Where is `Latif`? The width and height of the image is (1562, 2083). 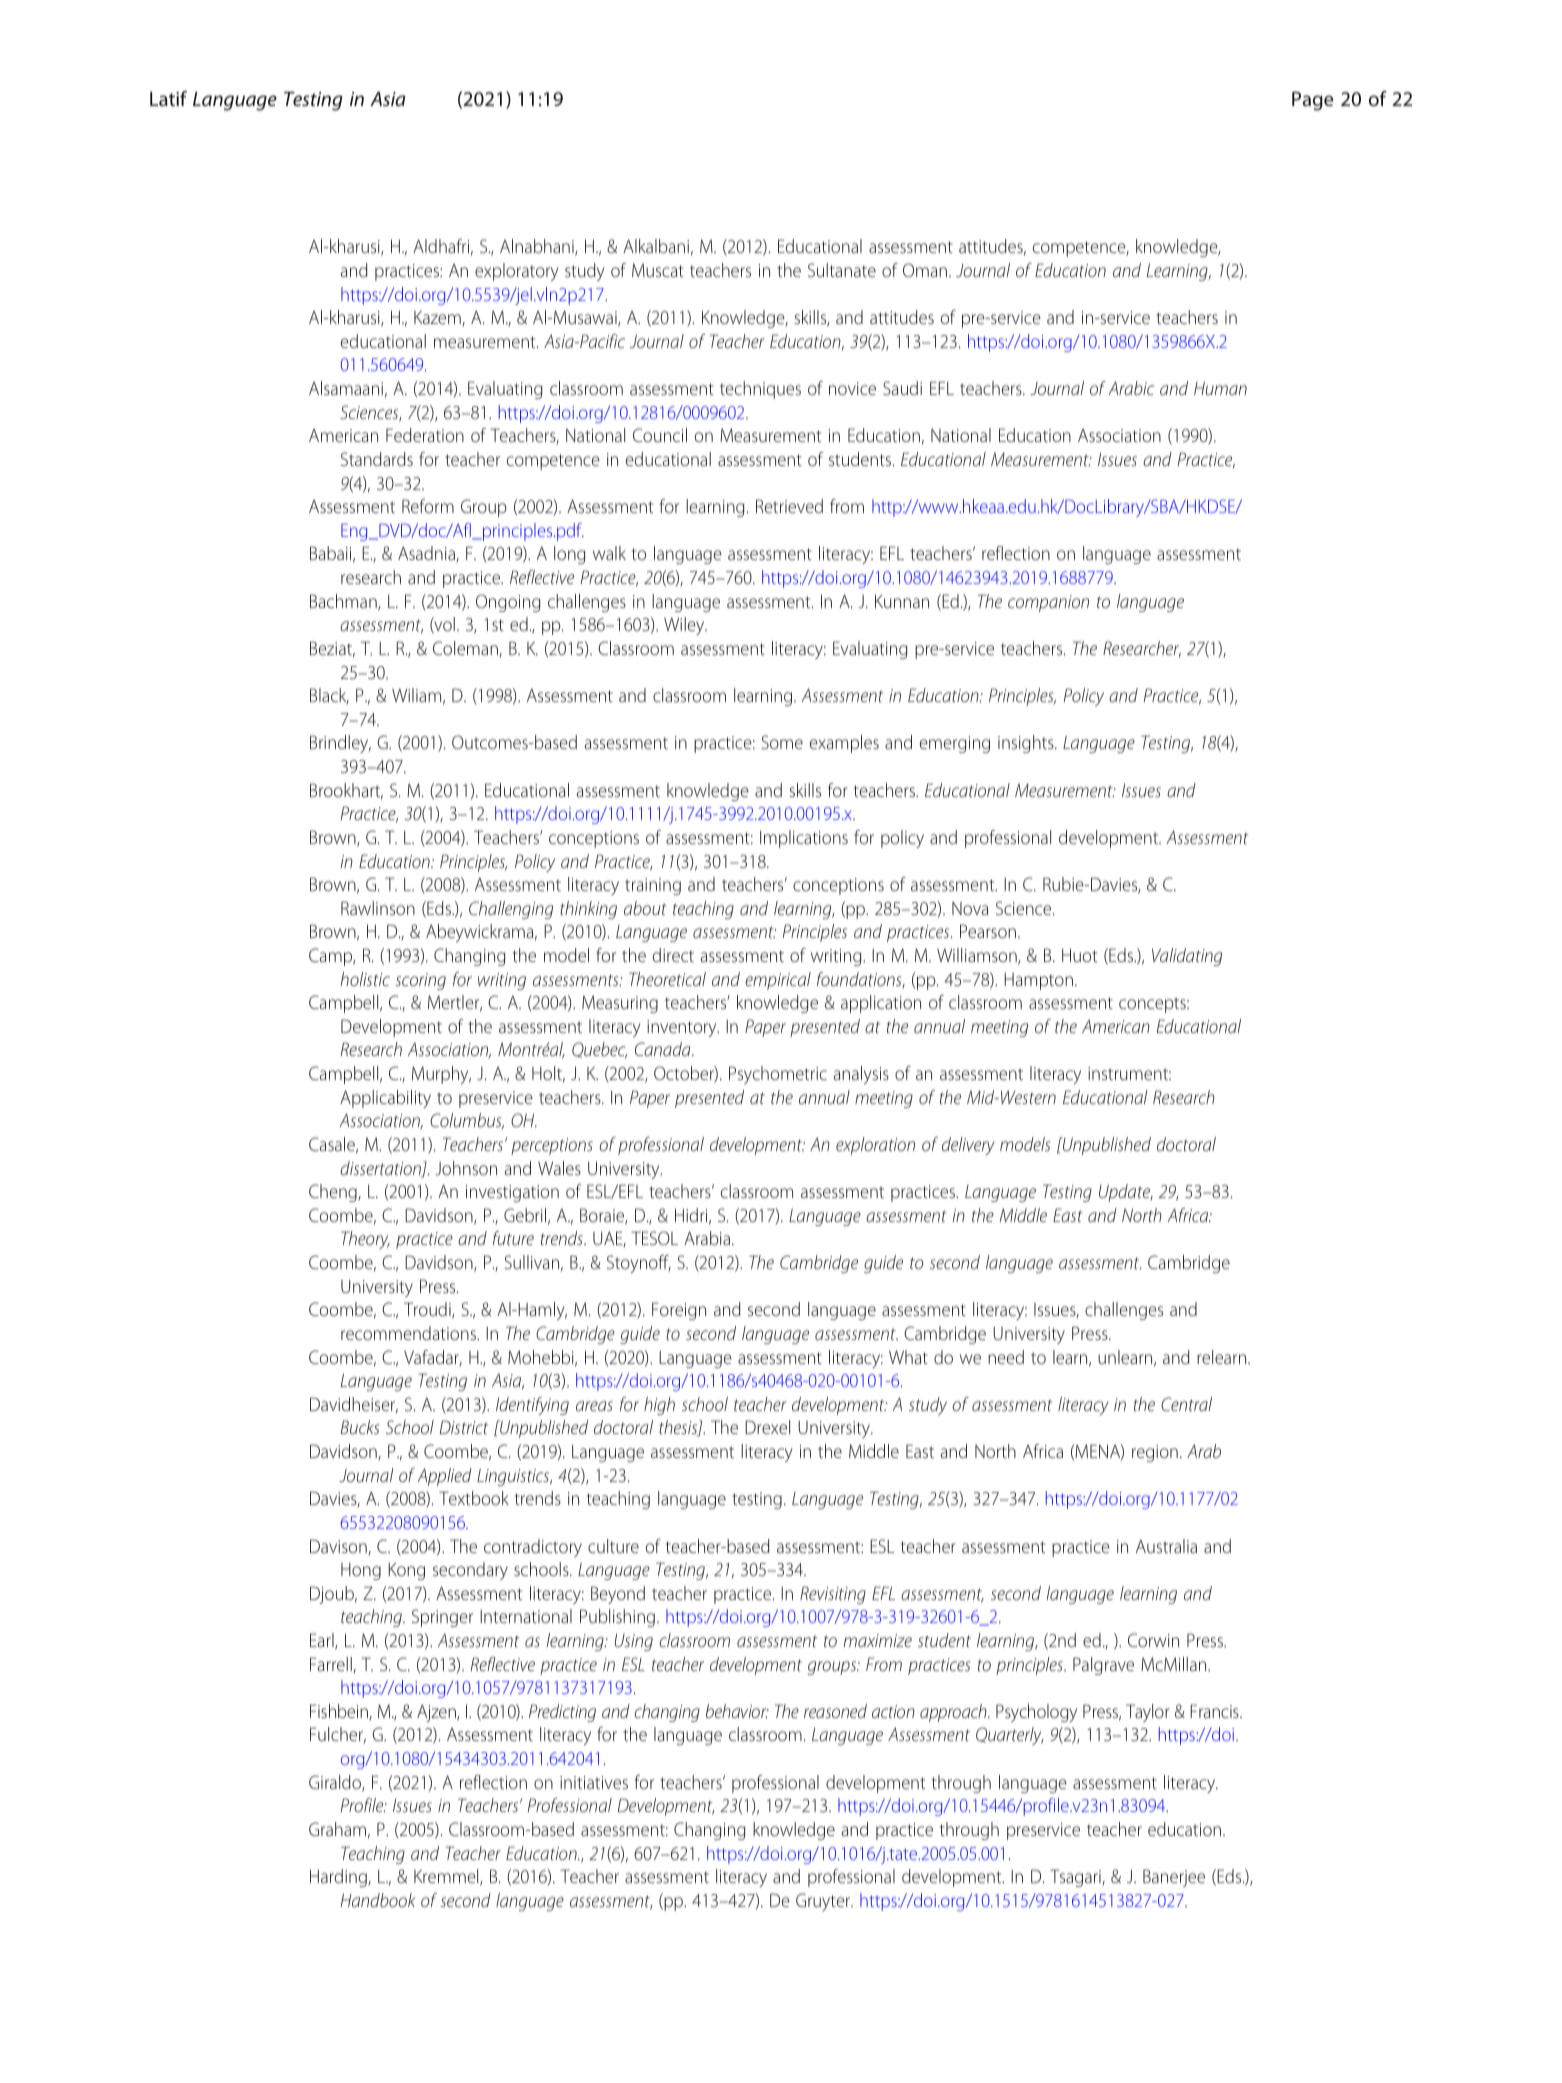 Latif is located at coordinates (168, 98).
